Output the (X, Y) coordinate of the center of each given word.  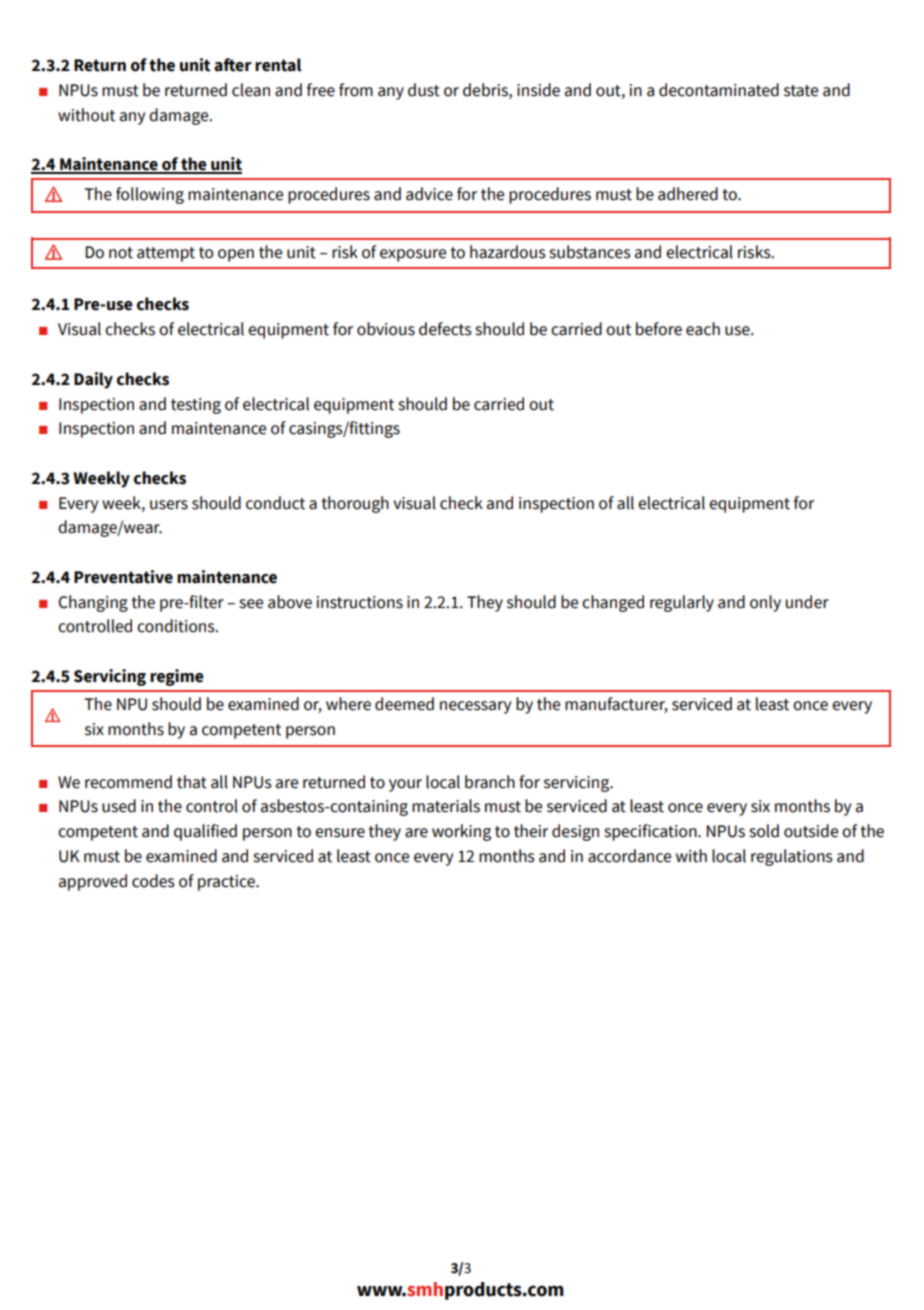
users (169, 505)
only (765, 603)
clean (251, 90)
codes (153, 881)
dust (424, 90)
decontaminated (719, 90)
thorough (355, 504)
